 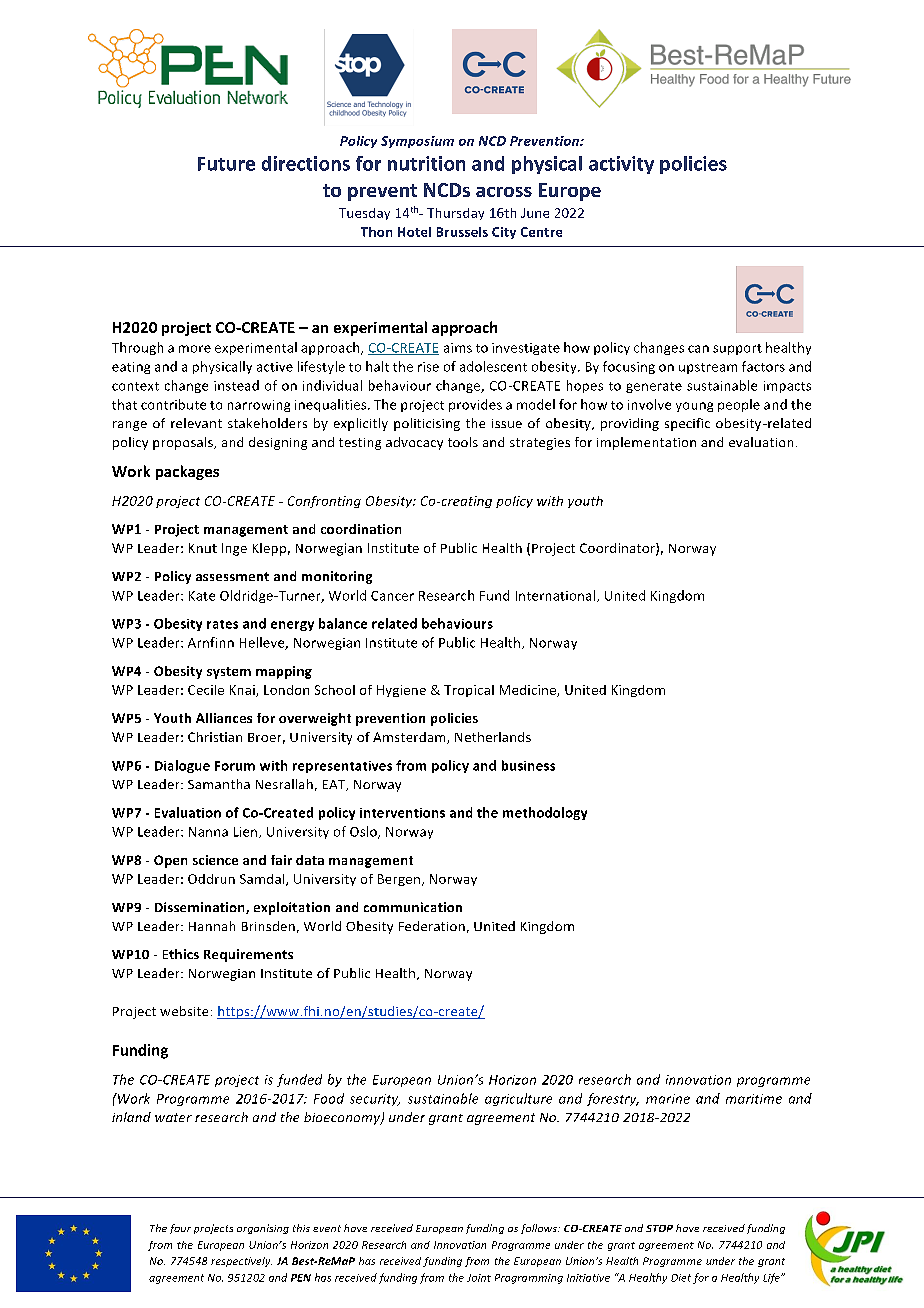 What do you see at coordinates (180, 1229) in the screenshot?
I see `four` at bounding box center [180, 1229].
